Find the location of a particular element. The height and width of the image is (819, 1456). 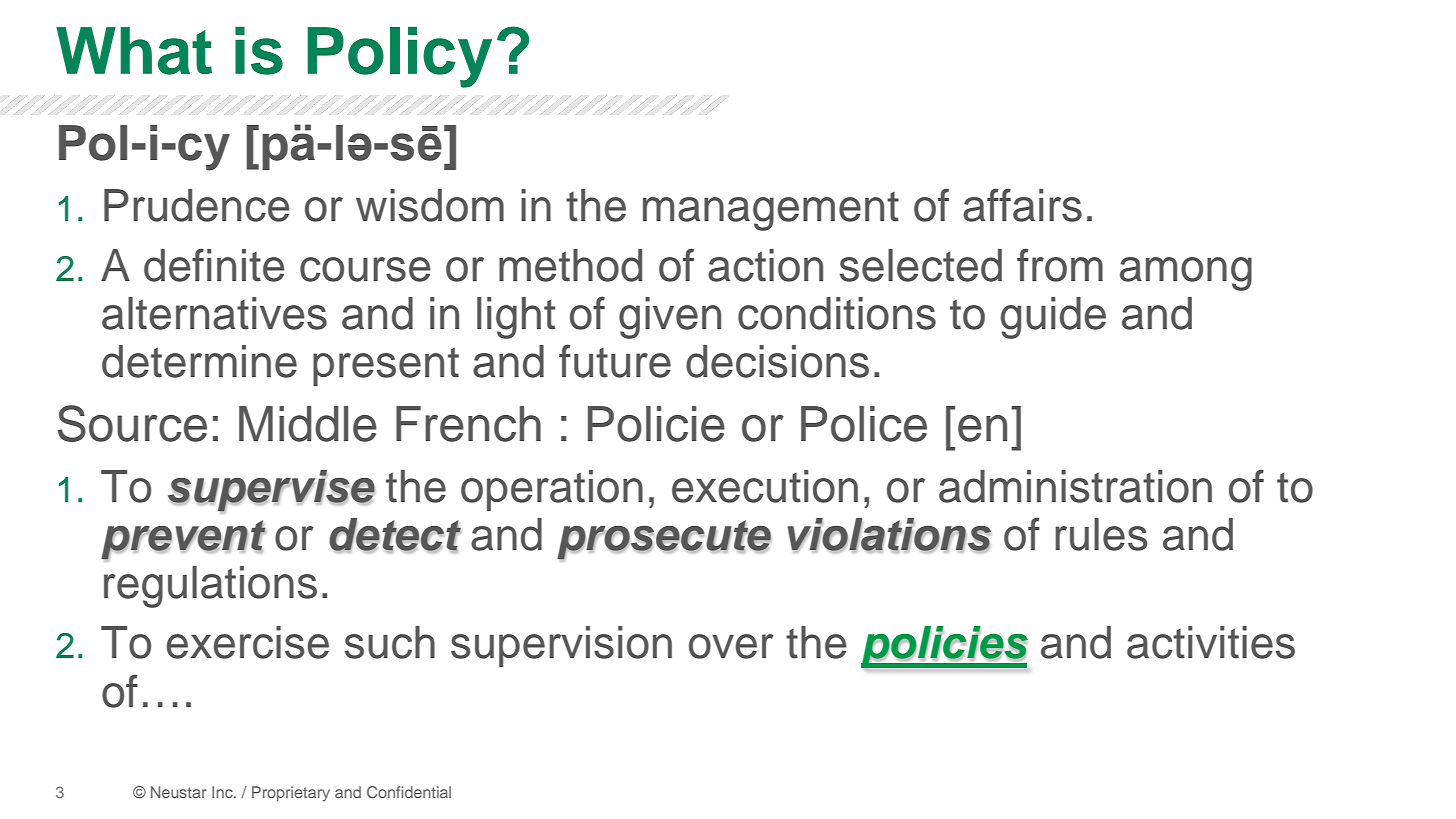

Middle is located at coordinates (308, 424).
